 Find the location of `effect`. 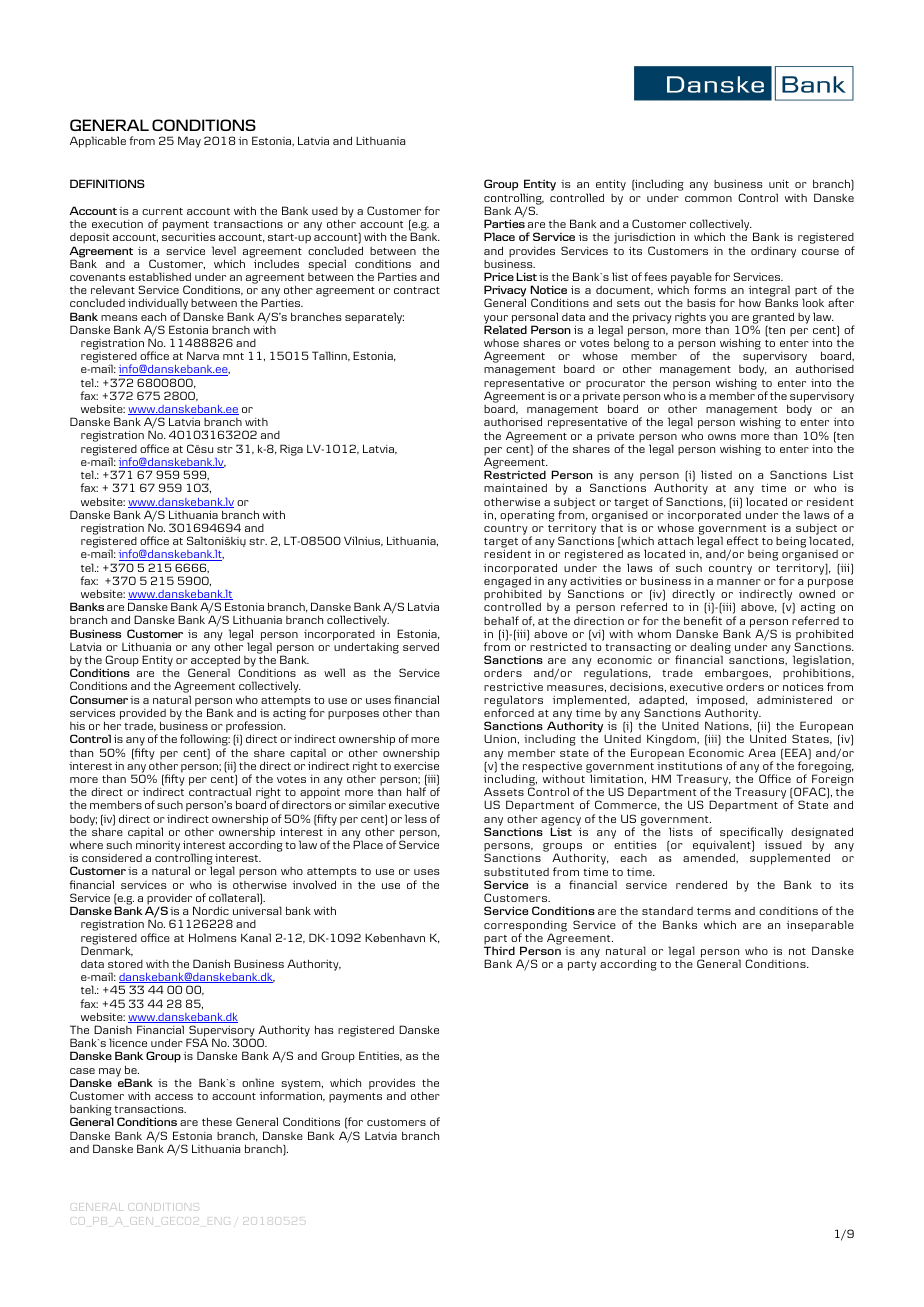

effect is located at coordinates (742, 540).
